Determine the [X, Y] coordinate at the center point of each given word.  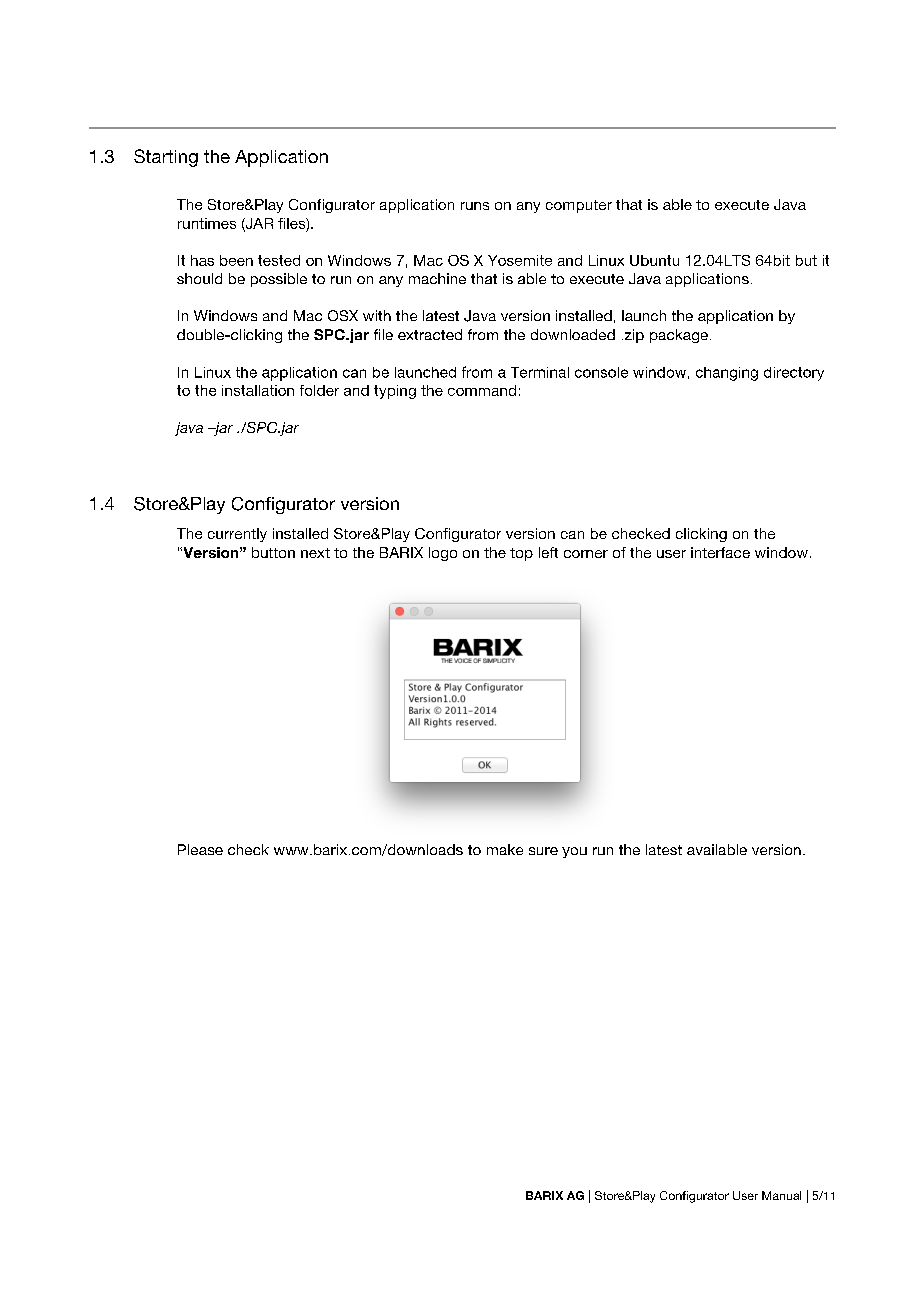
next [315, 553]
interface [720, 552]
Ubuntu [654, 260]
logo [443, 554]
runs [475, 206]
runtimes [207, 223]
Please [200, 849]
